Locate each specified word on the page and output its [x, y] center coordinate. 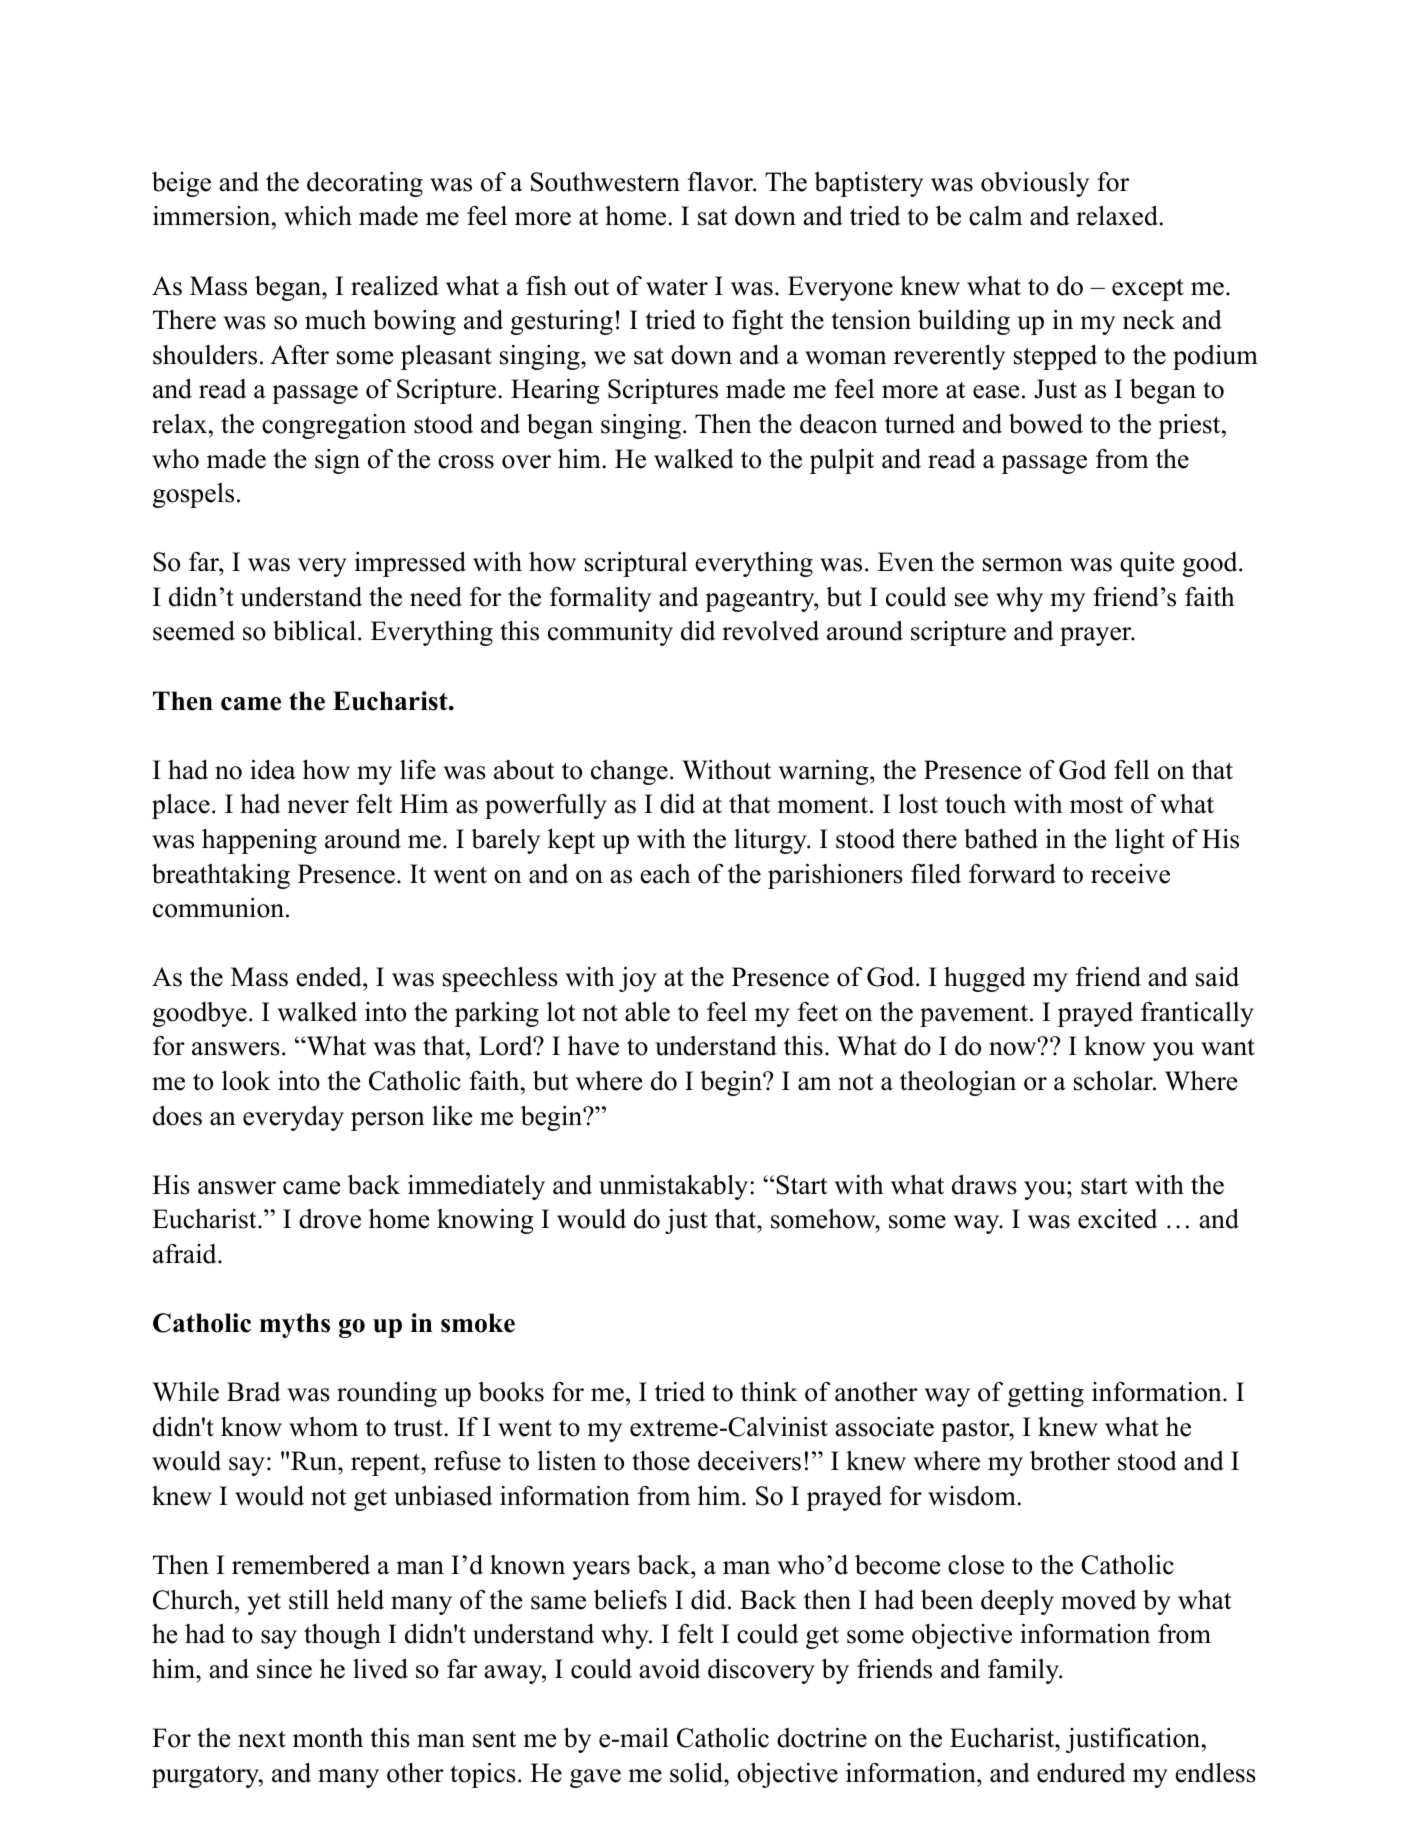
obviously [1035, 184]
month [328, 1738]
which [318, 216]
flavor [722, 182]
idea [273, 770]
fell [1131, 770]
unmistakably [675, 1187]
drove [330, 1219]
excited [1117, 1219]
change [629, 772]
